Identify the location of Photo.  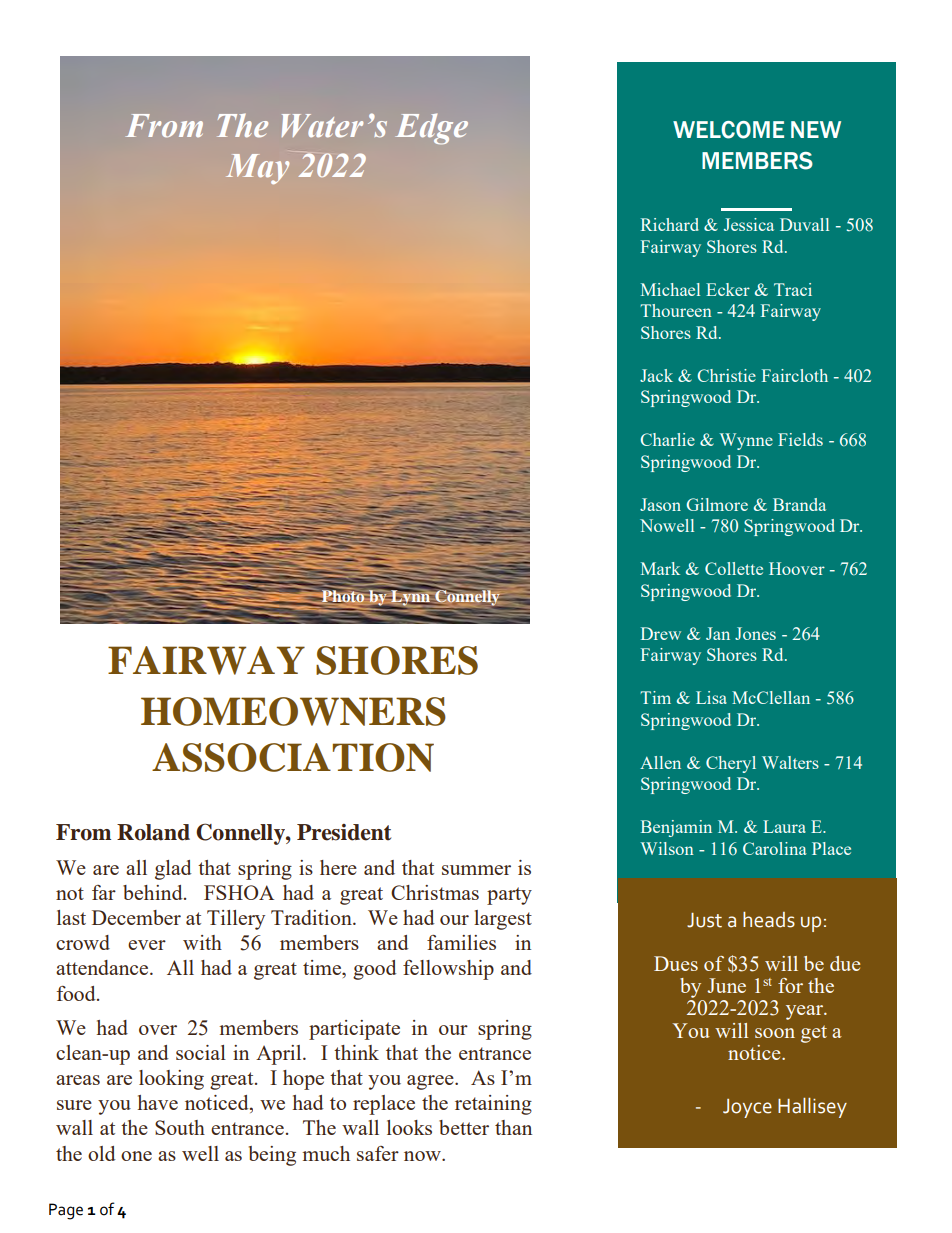
(342, 595).
